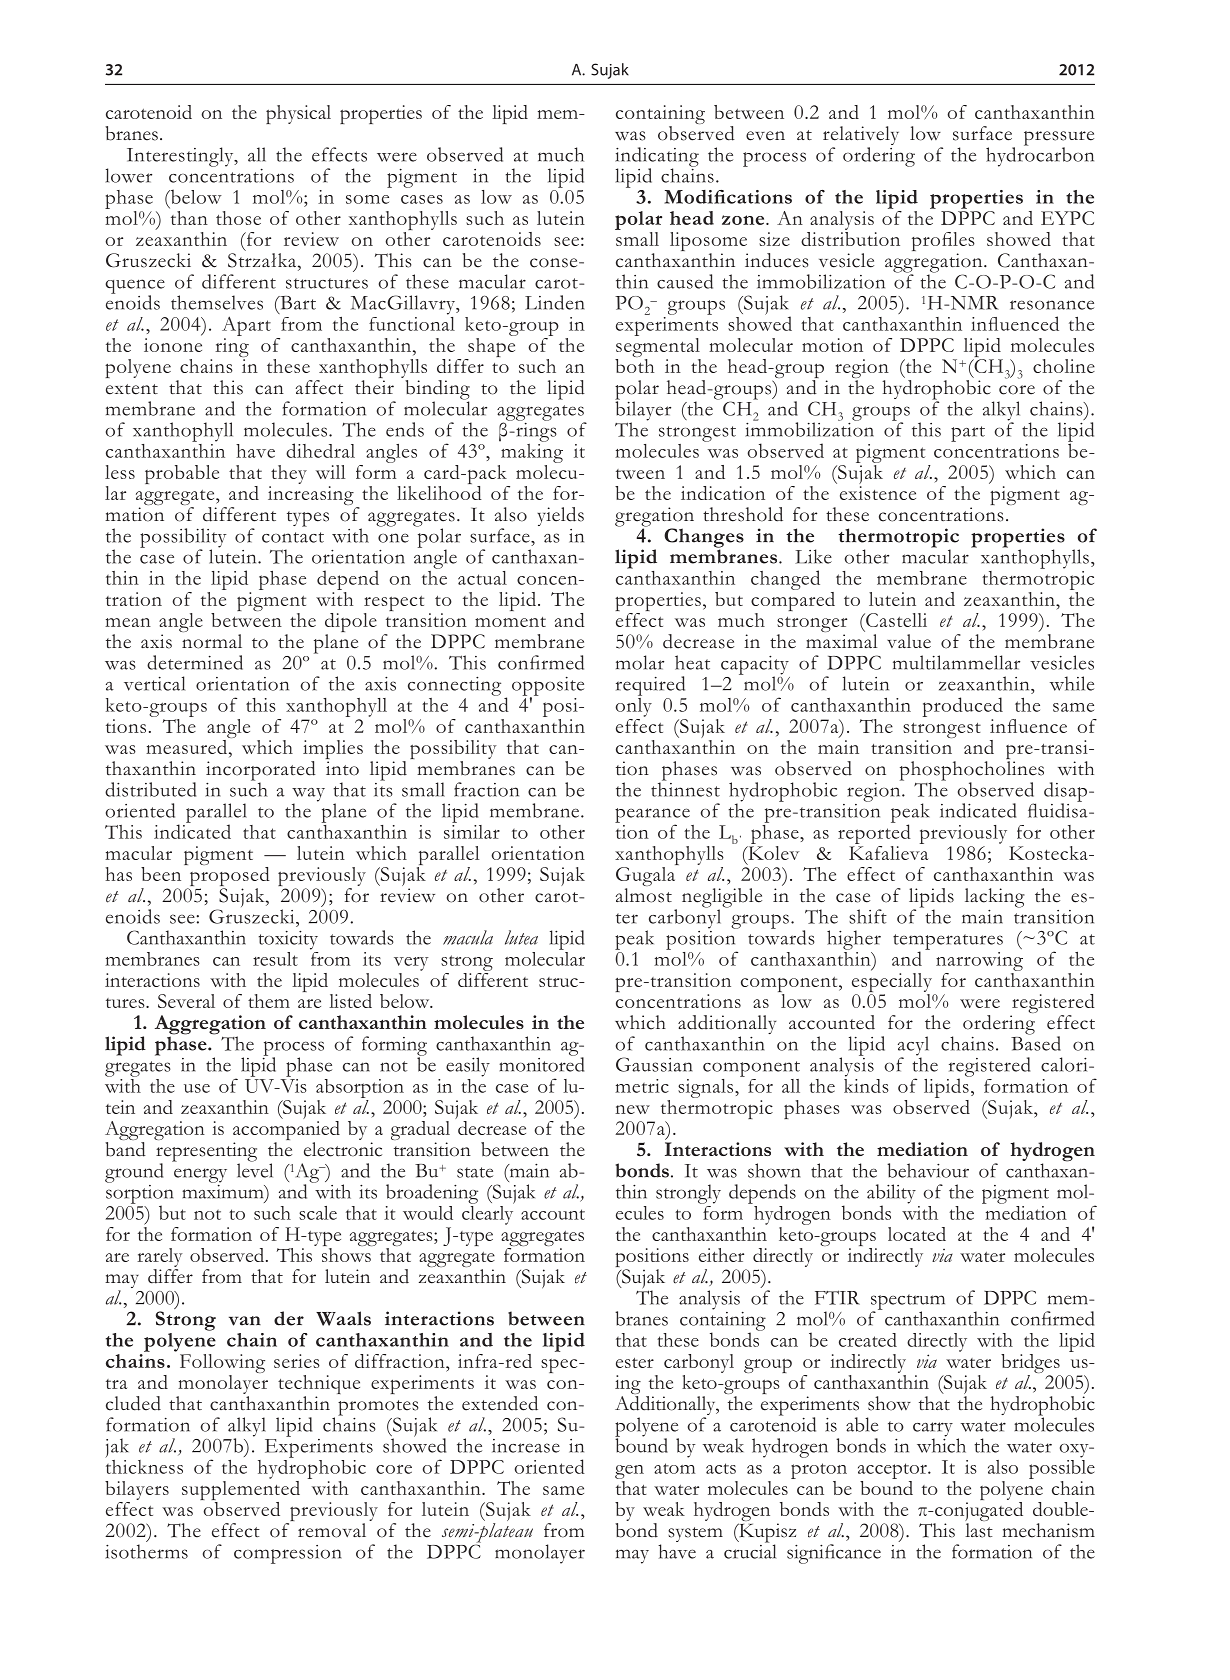 The image size is (1230, 1680). I want to click on almost, so click(644, 895).
